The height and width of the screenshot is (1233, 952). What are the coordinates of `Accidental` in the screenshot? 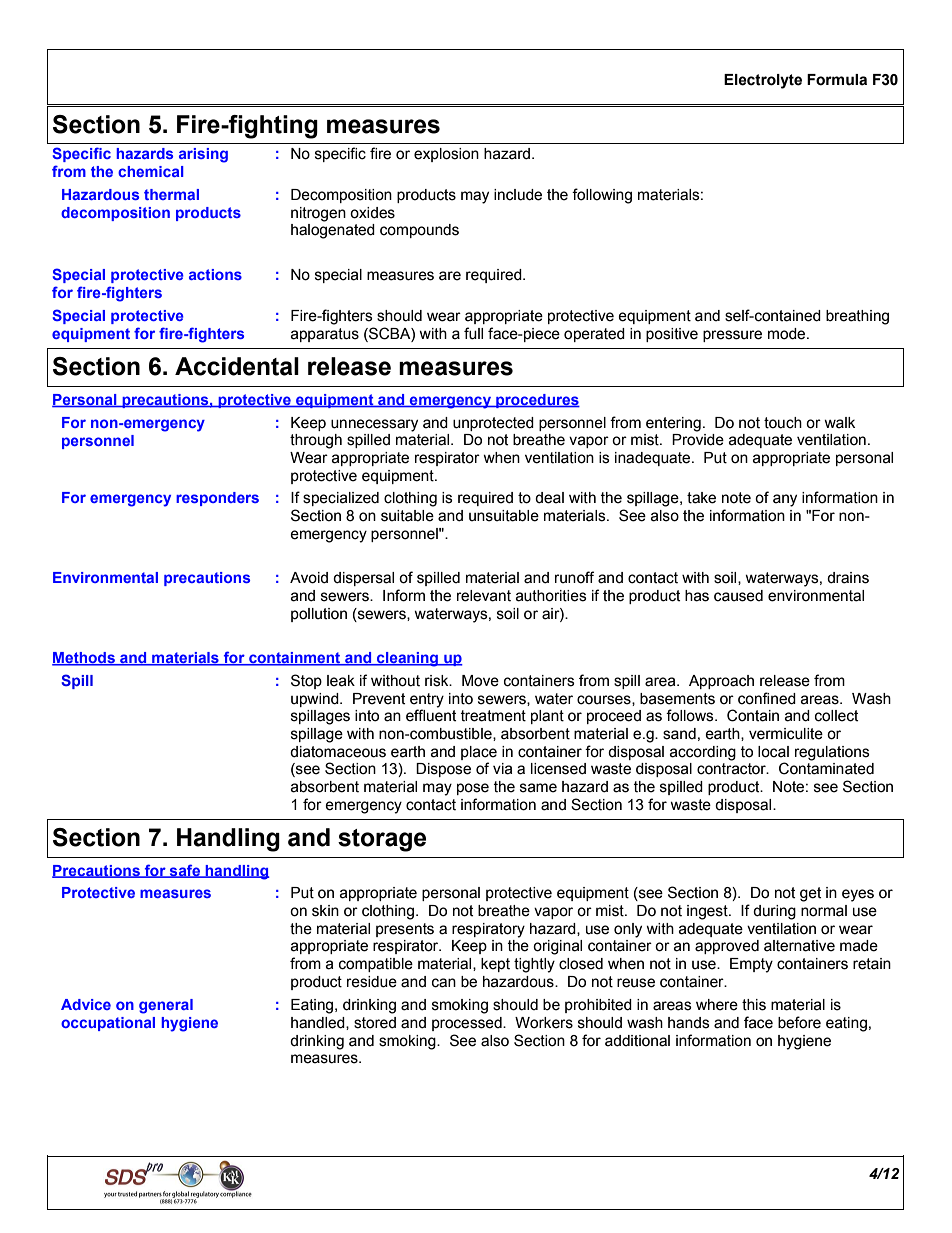 It's located at (237, 366).
